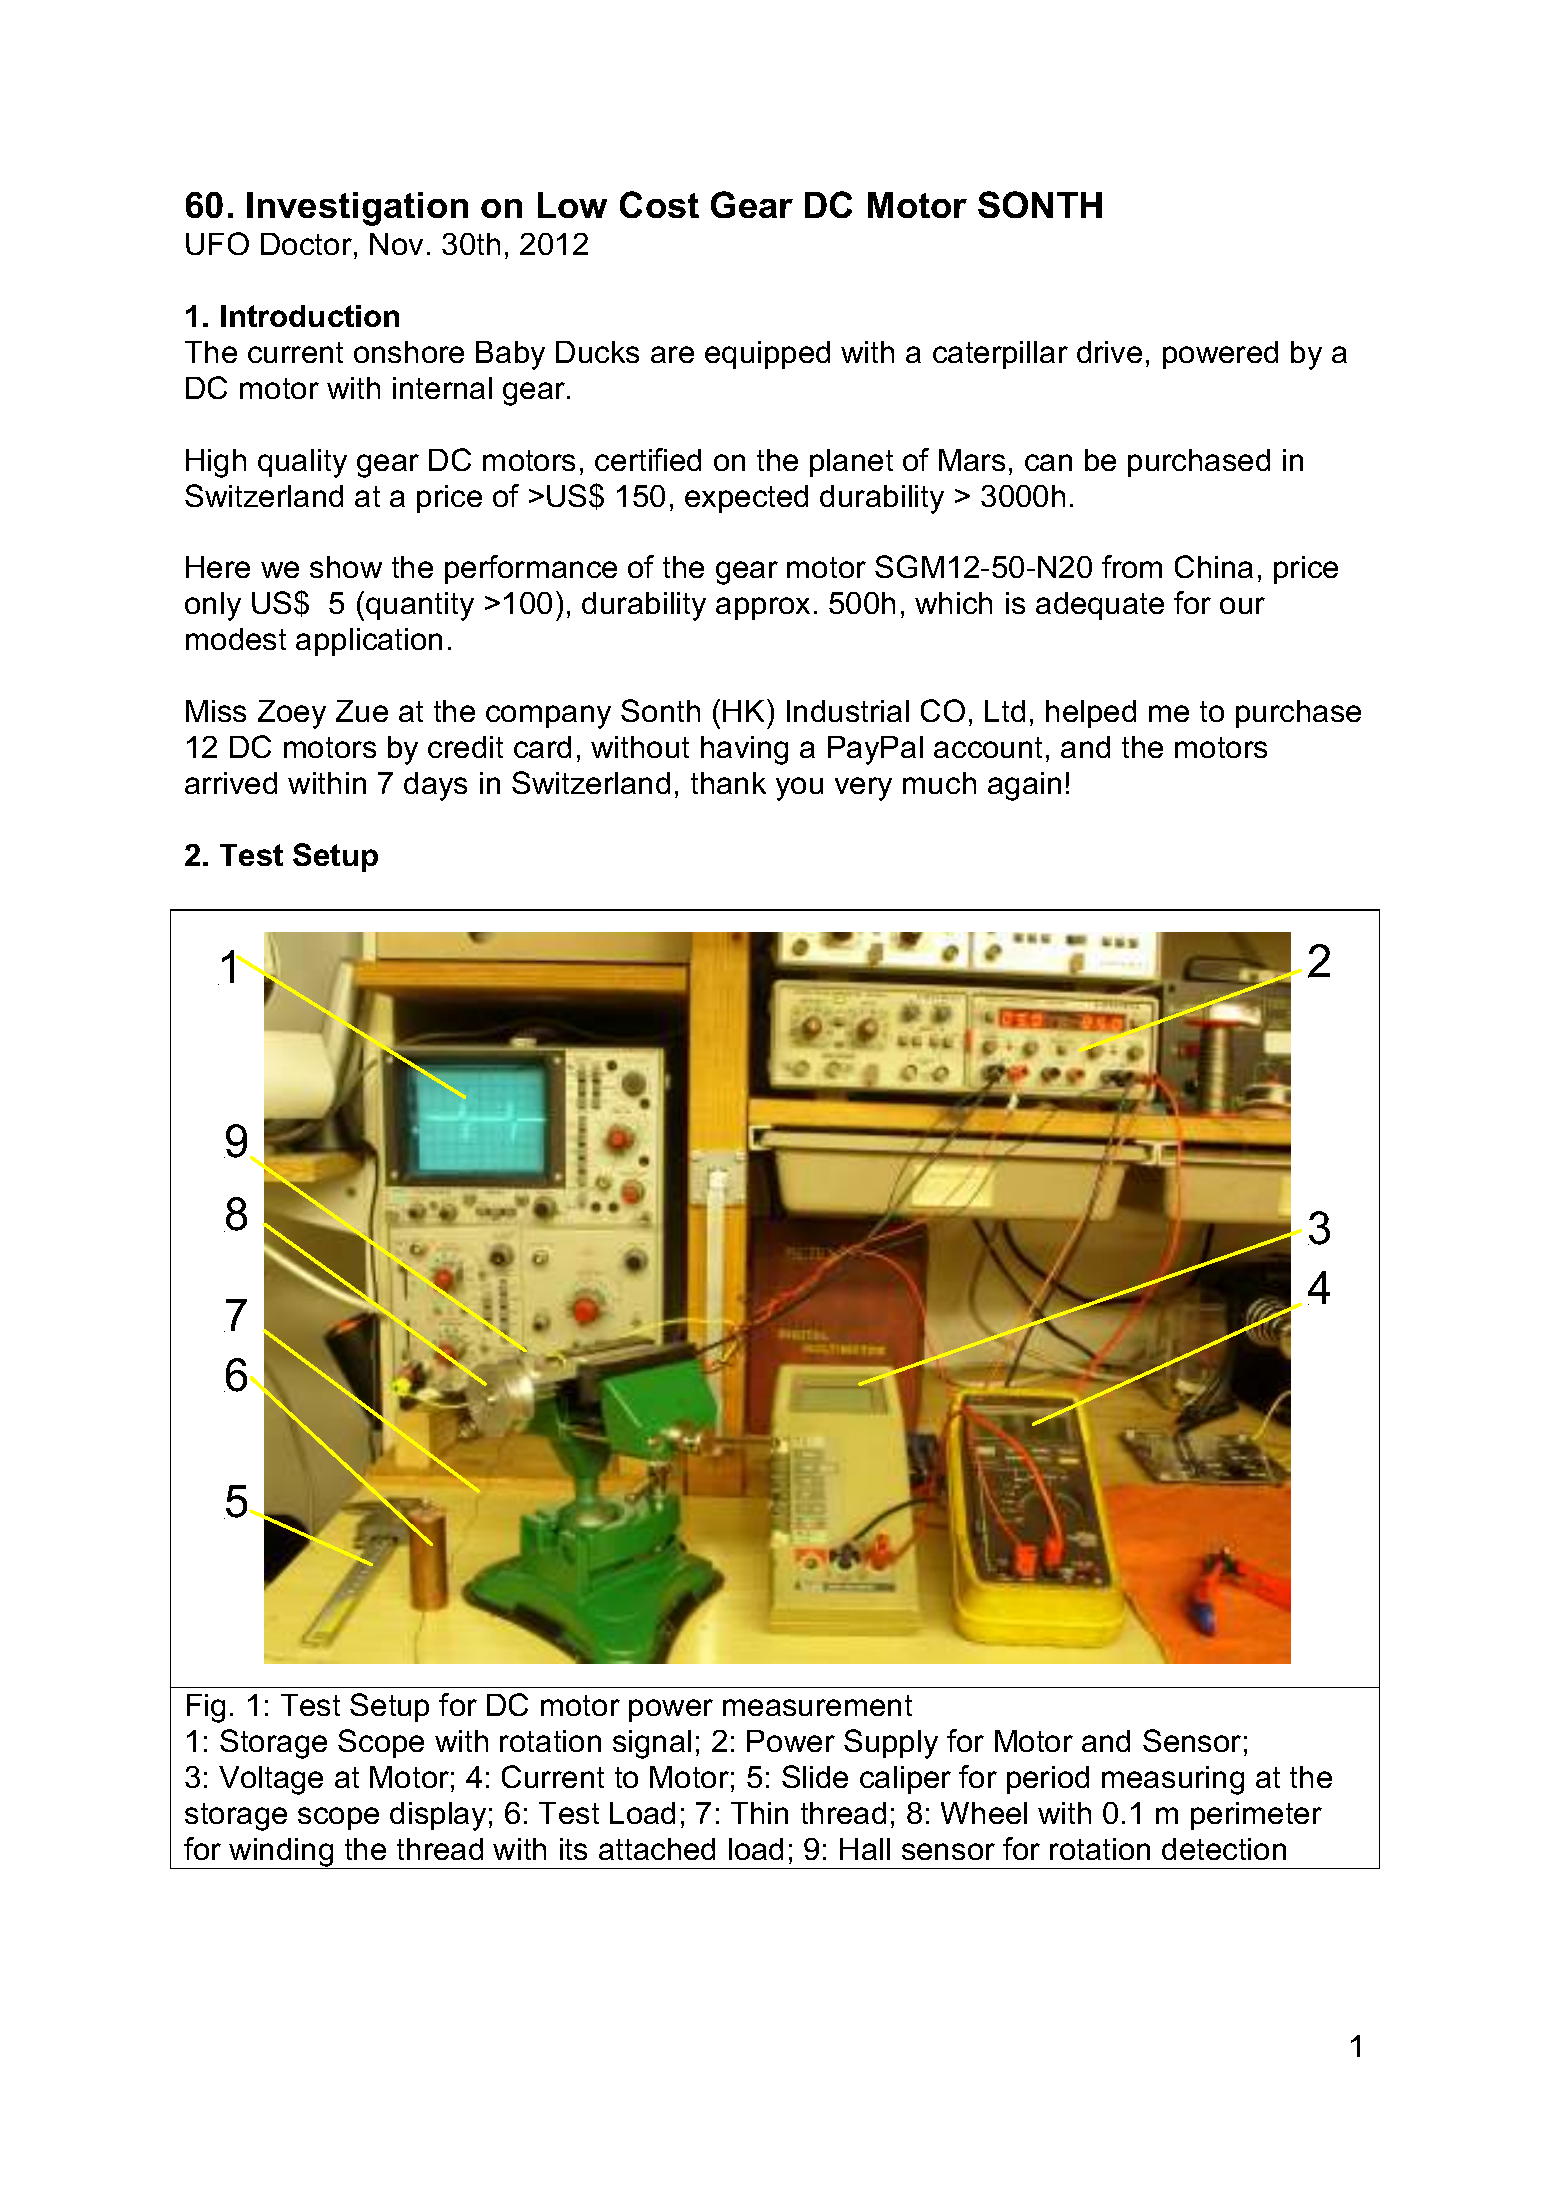  Describe the element at coordinates (306, 244) in the screenshot. I see `Doctor` at that location.
